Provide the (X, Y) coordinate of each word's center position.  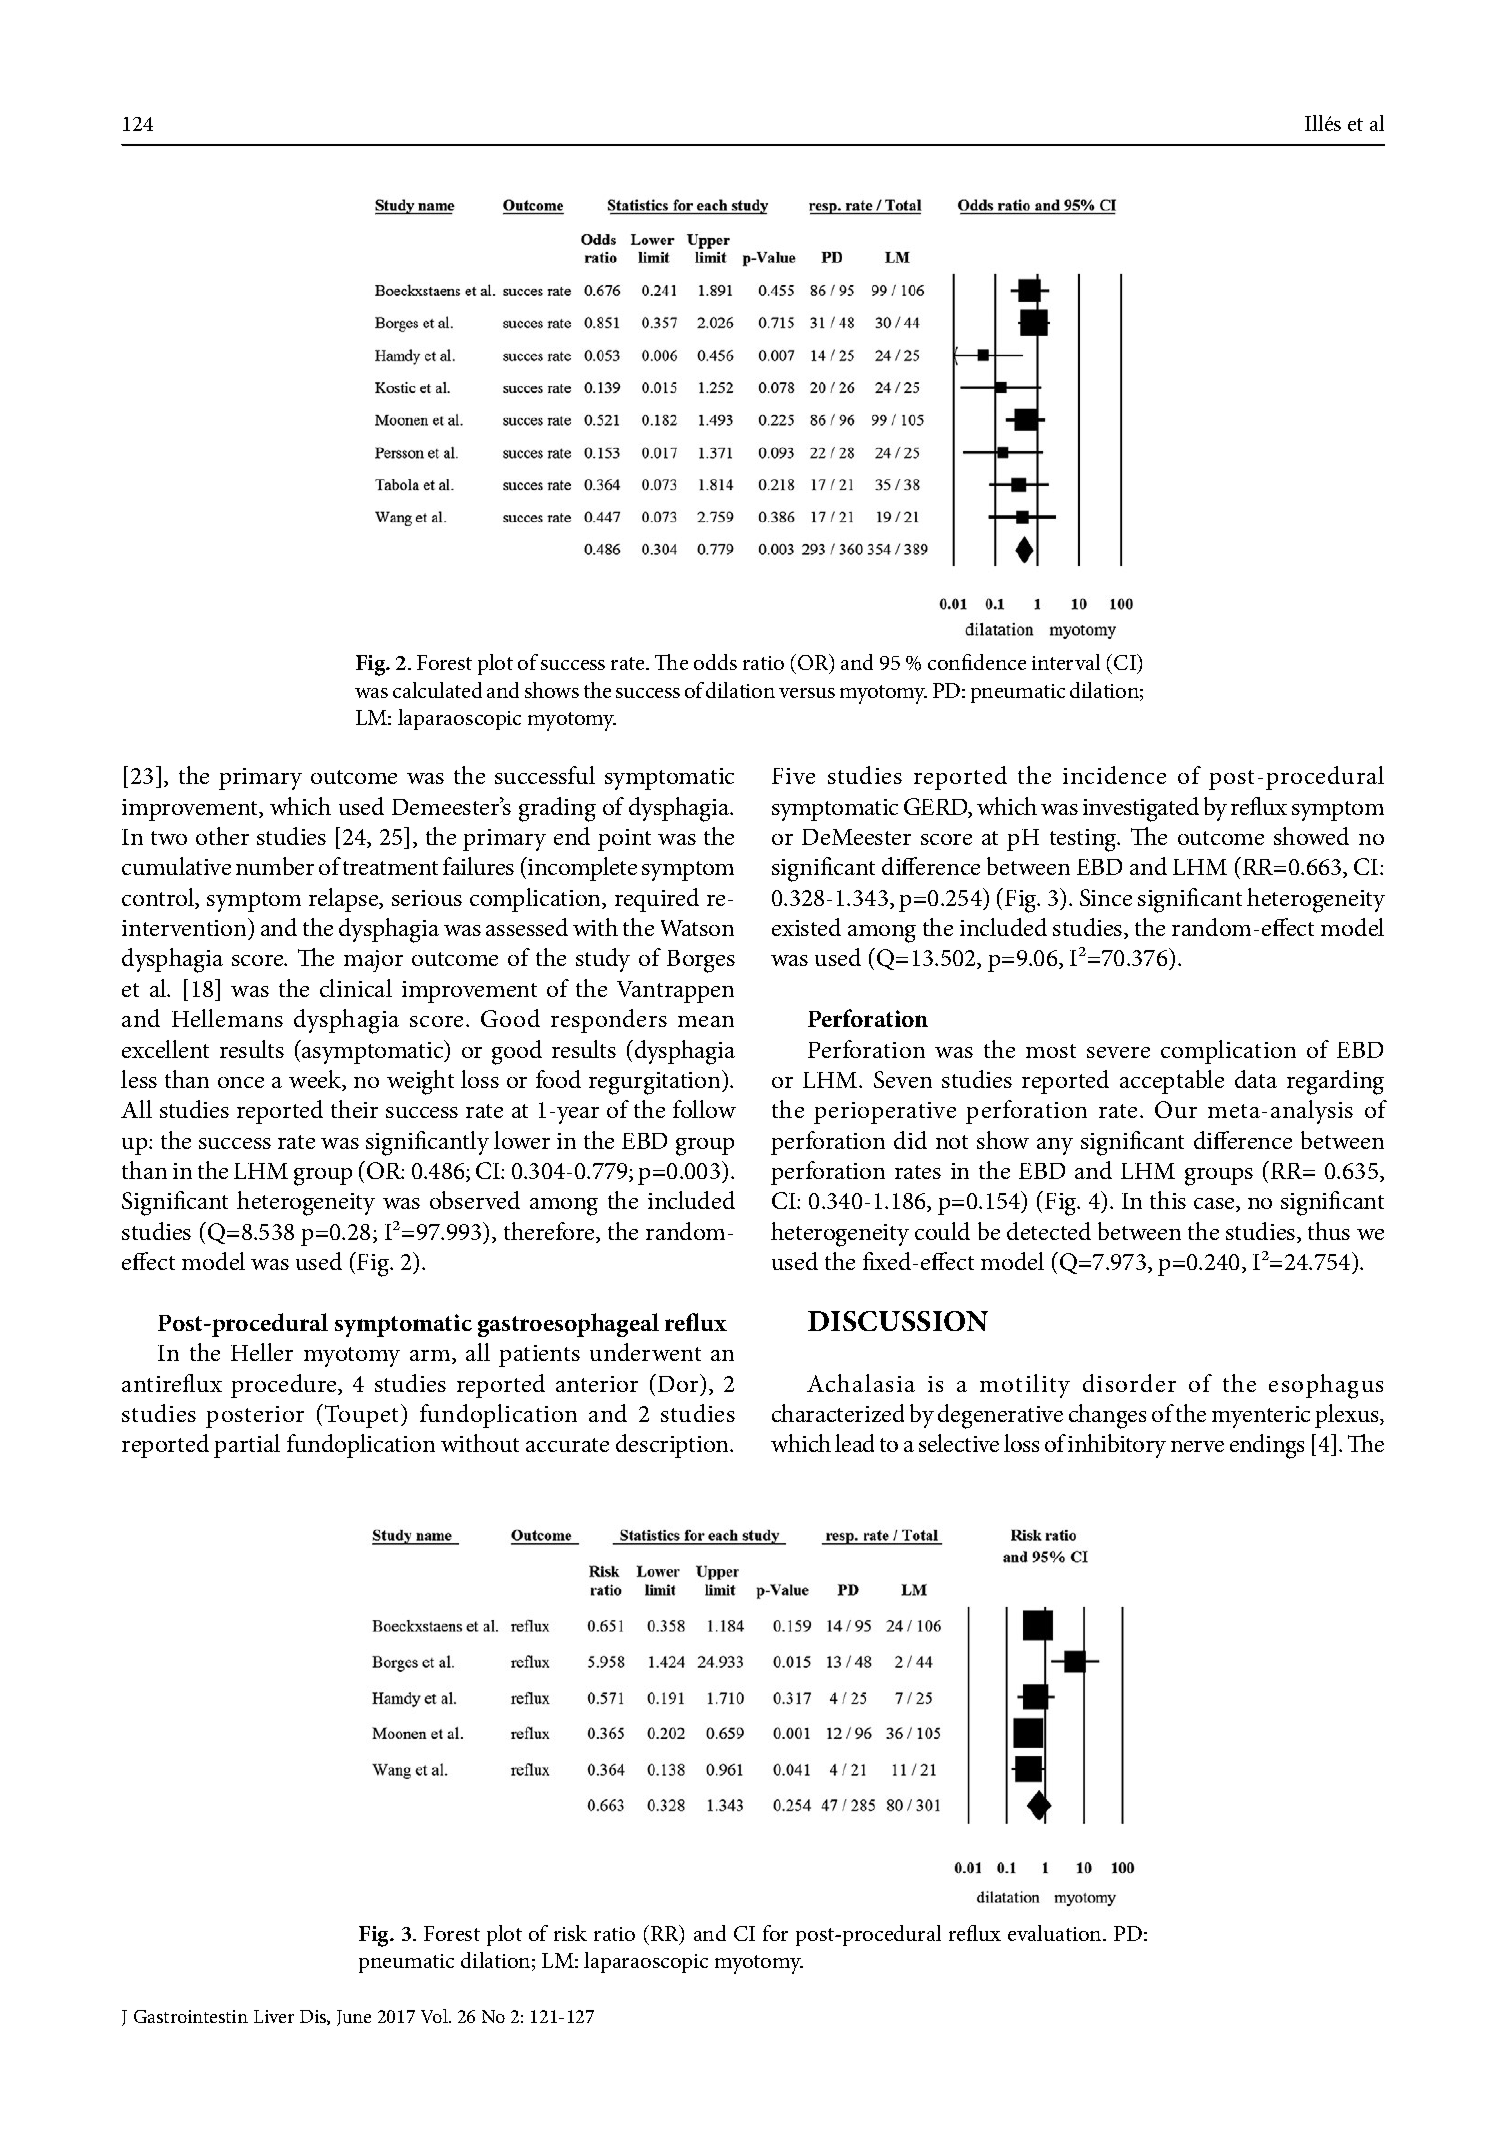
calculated (437, 690)
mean (706, 1021)
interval (1066, 662)
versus (807, 693)
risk (570, 1933)
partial (247, 1446)
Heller (262, 1352)
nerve (1197, 1446)
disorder (1129, 1383)
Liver (274, 2016)
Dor (679, 1383)
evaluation (1056, 1933)
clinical (356, 988)
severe (1118, 1052)
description (674, 1446)
